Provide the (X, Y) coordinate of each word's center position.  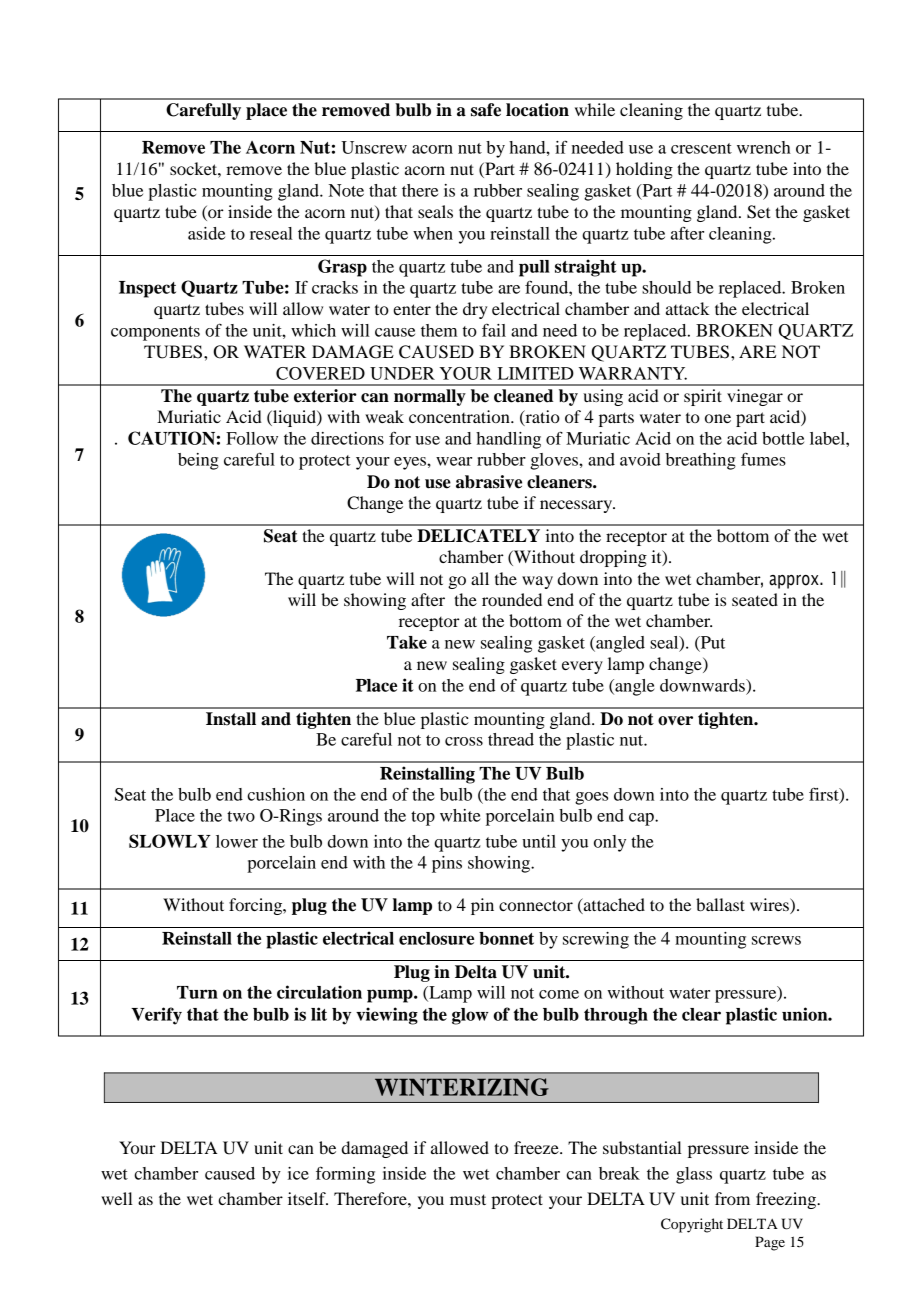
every (582, 667)
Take (407, 642)
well (117, 1198)
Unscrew (374, 147)
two (241, 816)
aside (206, 233)
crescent (701, 148)
